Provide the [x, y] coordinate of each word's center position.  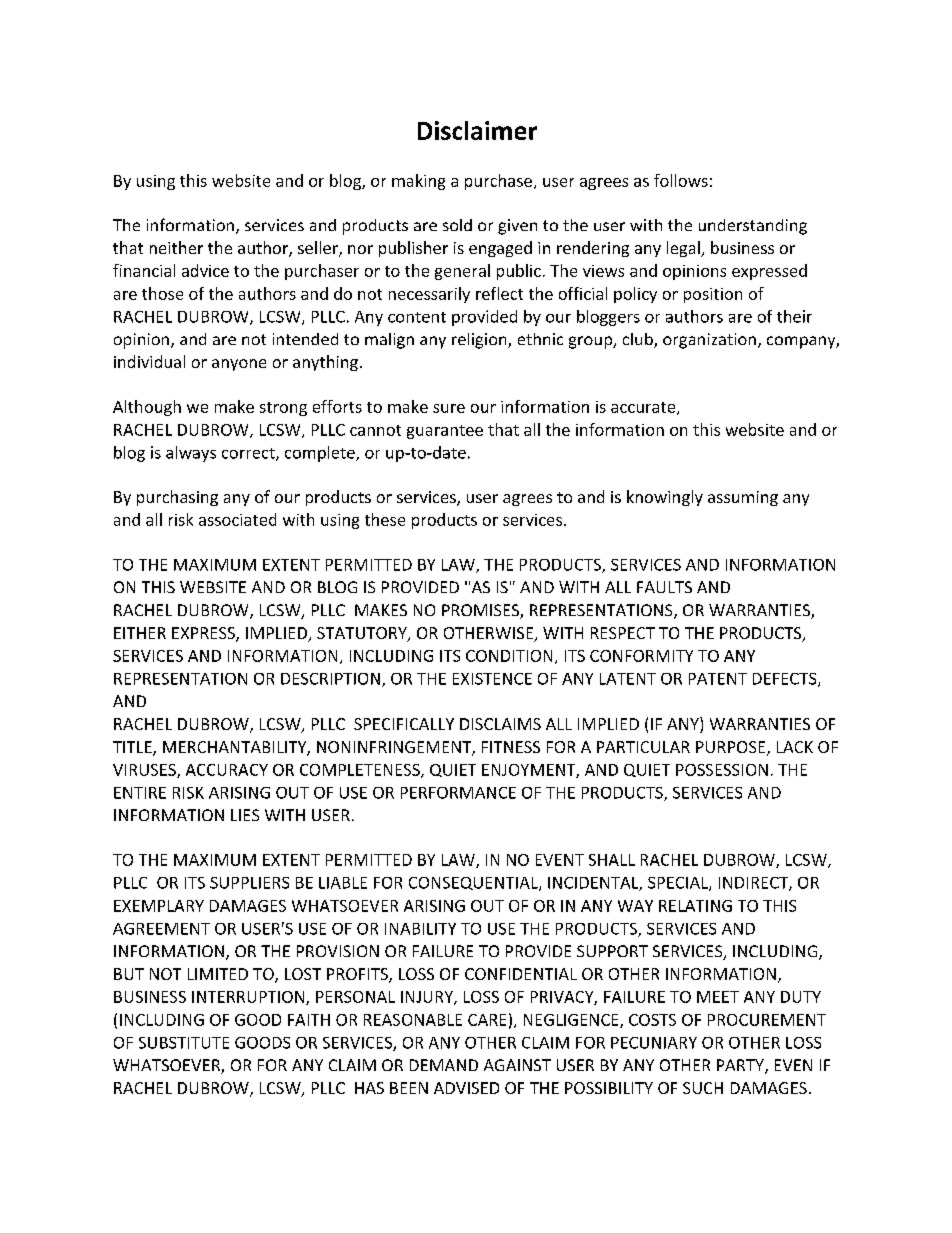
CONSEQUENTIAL [474, 884]
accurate [644, 408]
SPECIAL [679, 884]
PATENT [718, 679]
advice [205, 270]
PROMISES [481, 611]
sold [457, 225]
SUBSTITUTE [184, 1043]
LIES [245, 815]
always [191, 454]
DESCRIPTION [330, 679]
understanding [753, 227]
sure [449, 408]
